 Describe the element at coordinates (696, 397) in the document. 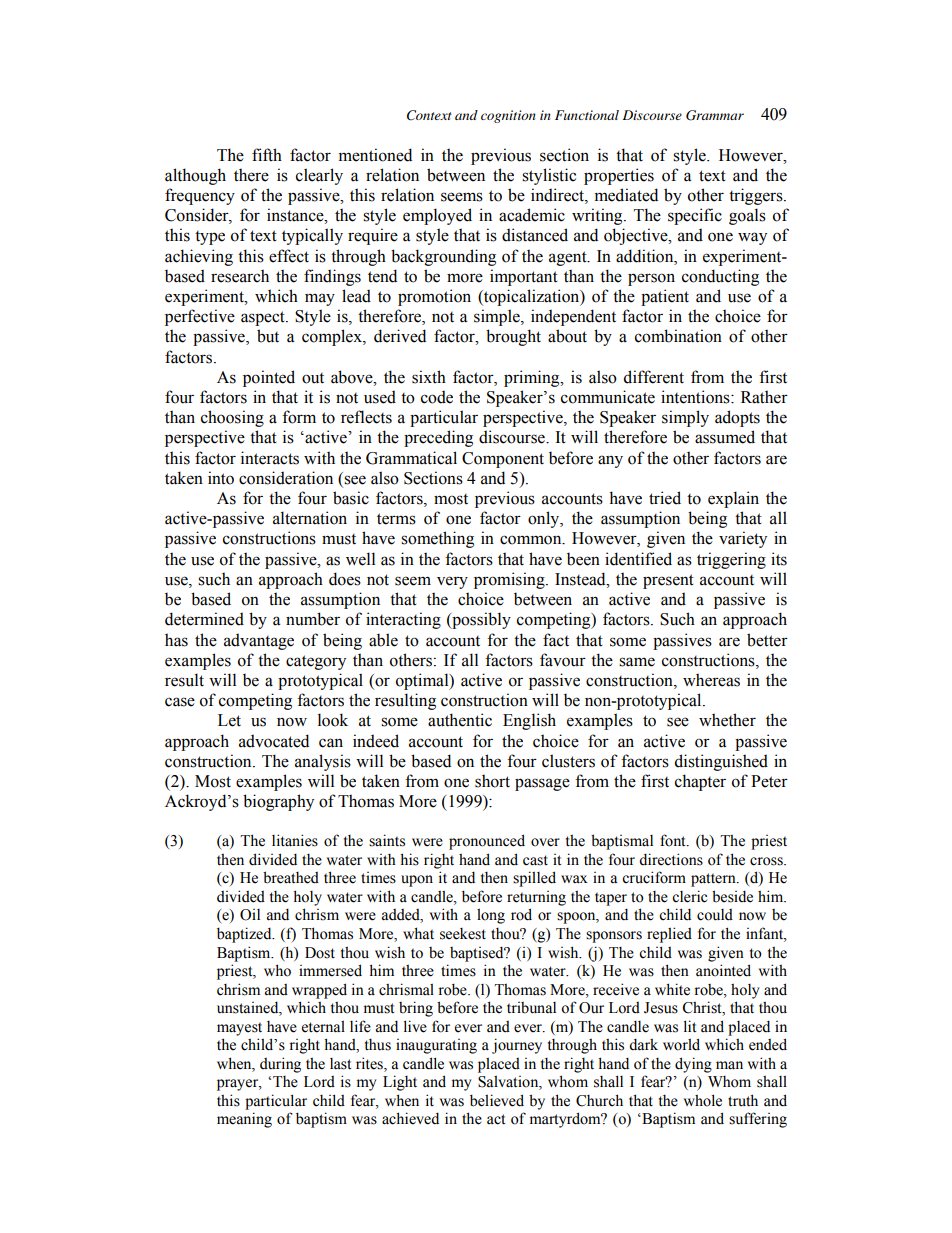

I see `intentions` at that location.
